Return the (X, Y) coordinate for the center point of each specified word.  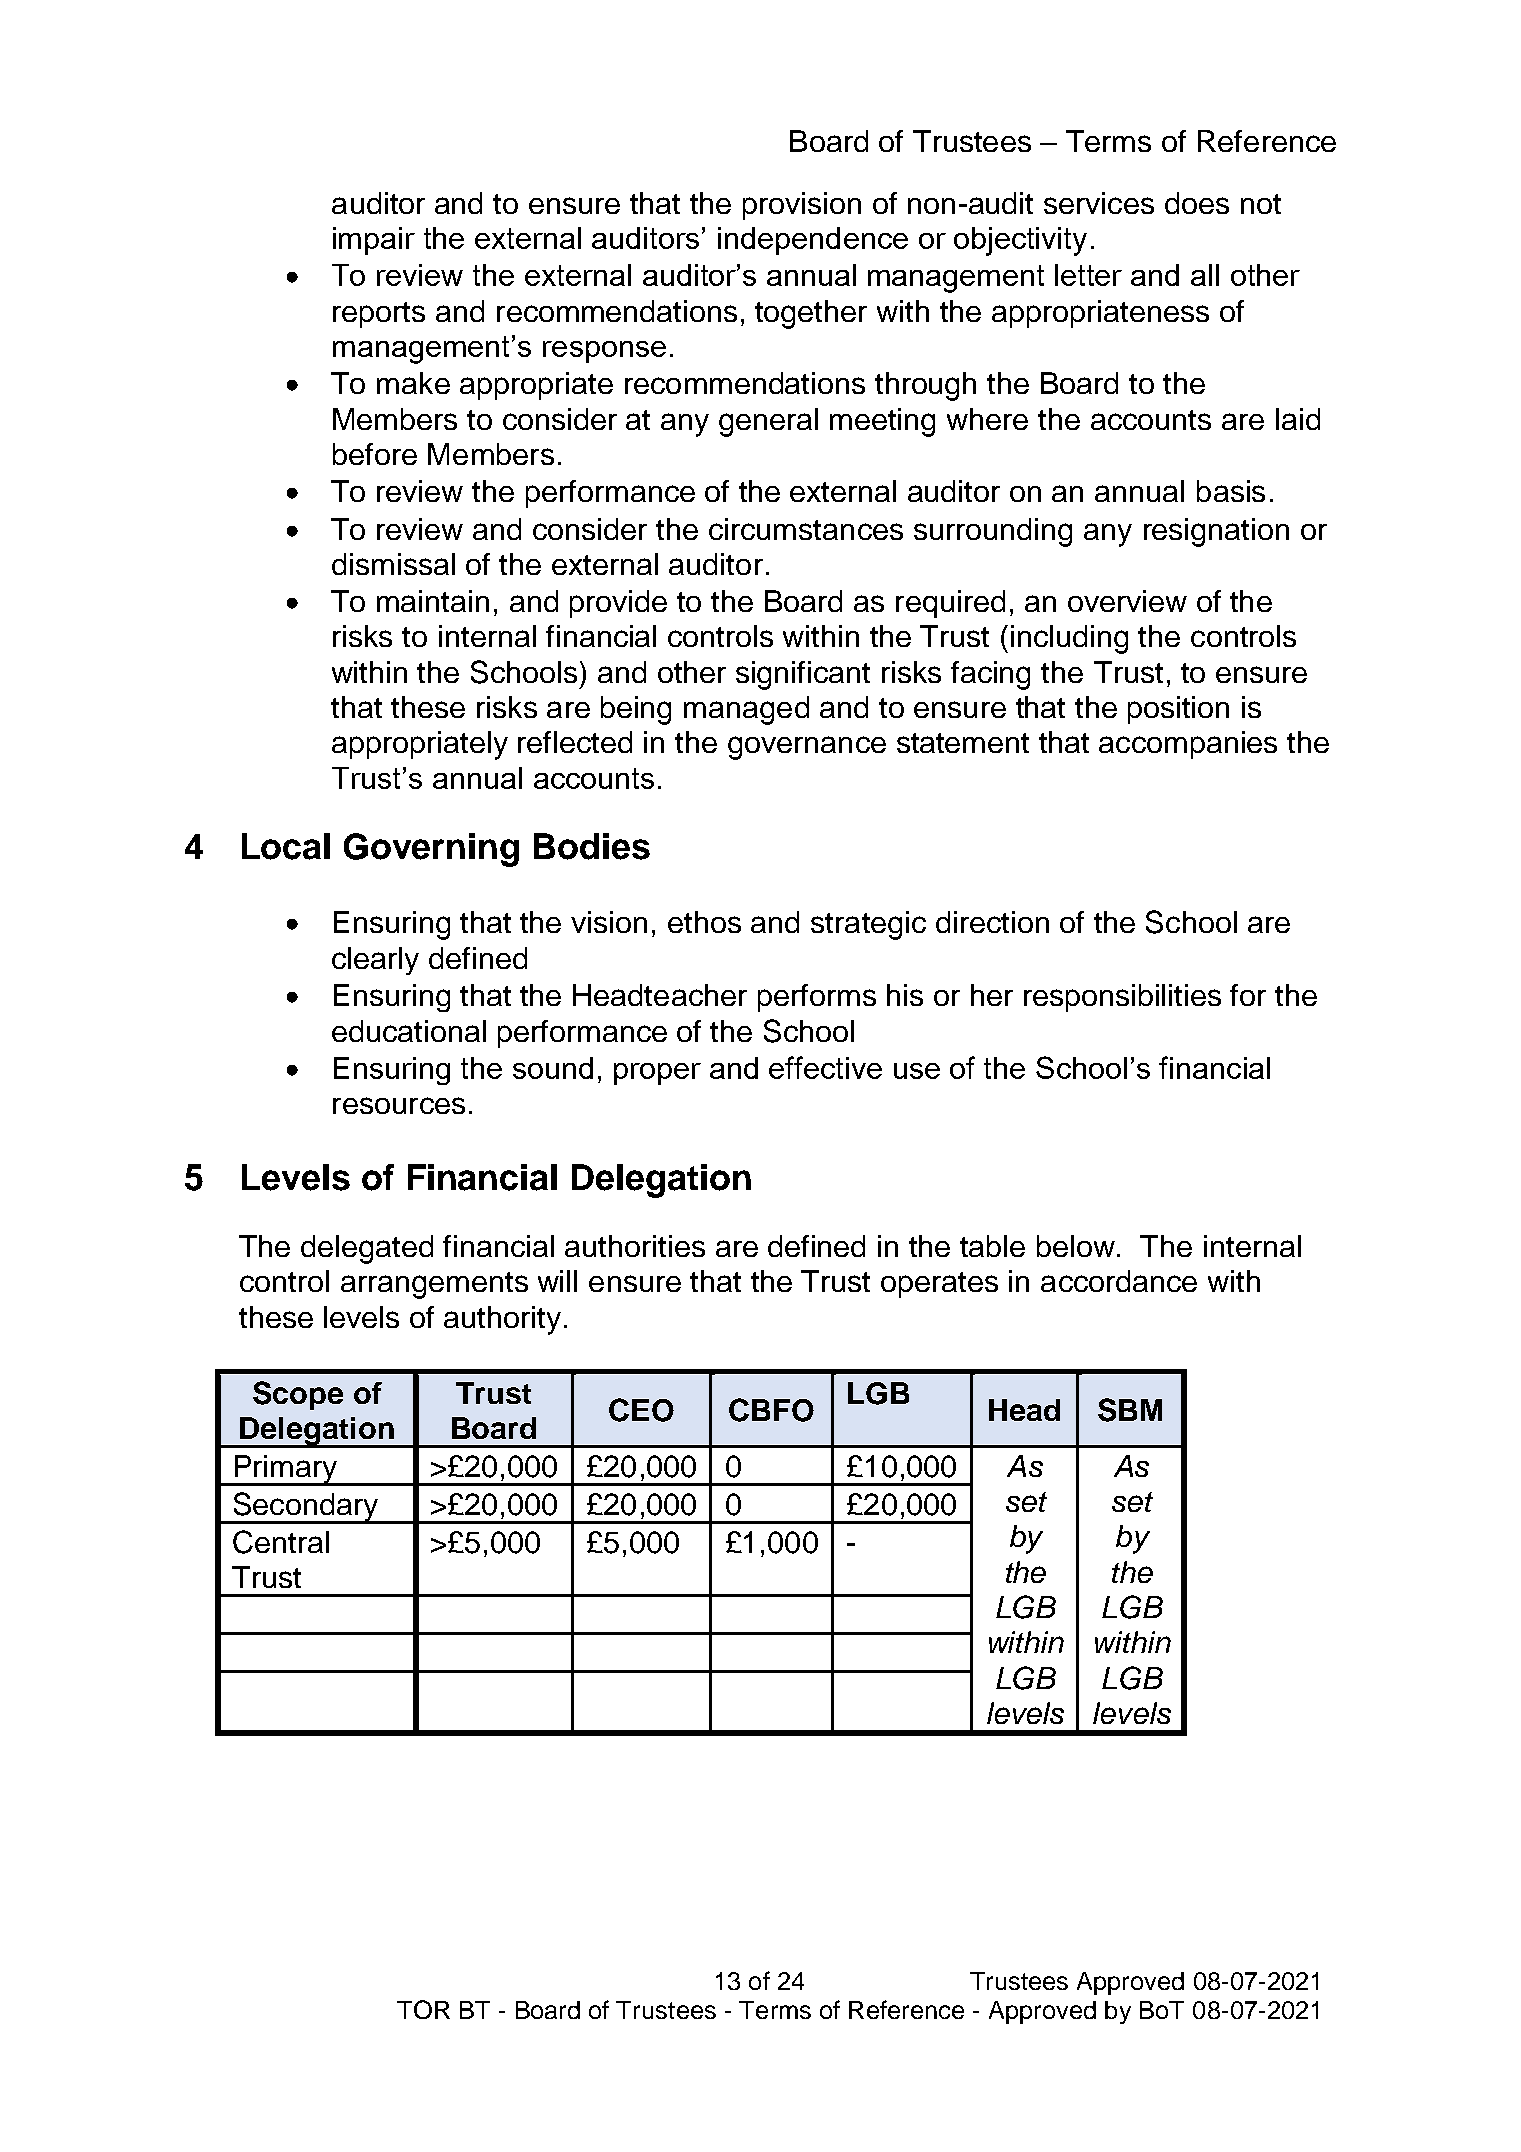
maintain (433, 601)
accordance (1119, 1281)
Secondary (306, 1508)
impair (374, 241)
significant (803, 675)
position (1178, 710)
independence (813, 241)
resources (399, 1105)
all (1205, 275)
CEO (641, 1410)
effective (825, 1067)
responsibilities (1122, 998)
